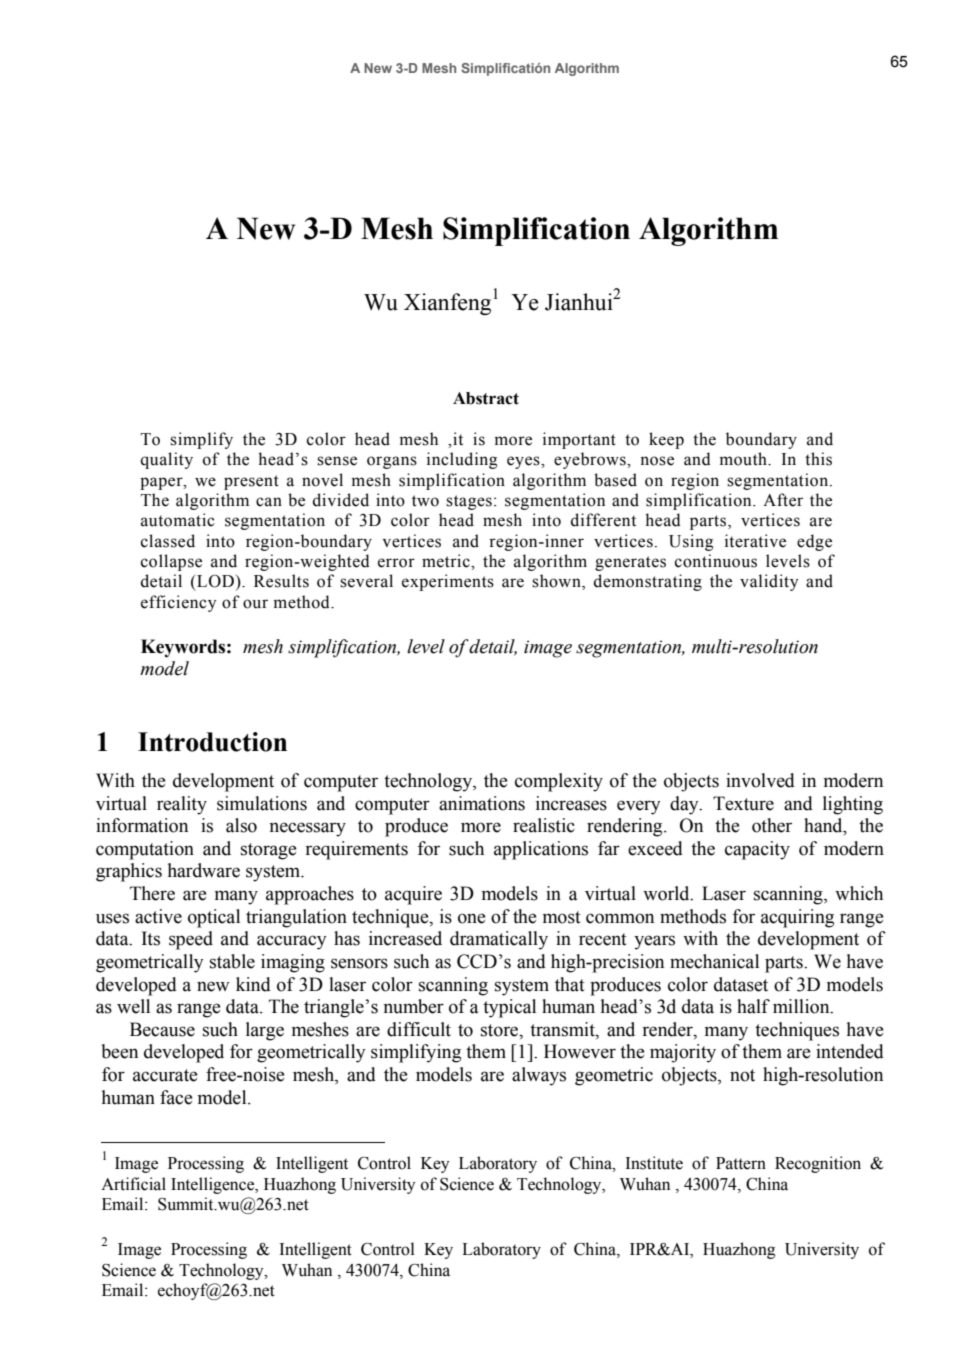 The image size is (977, 1368). Describe the element at coordinates (215, 581) in the screenshot. I see `LOD` at that location.
